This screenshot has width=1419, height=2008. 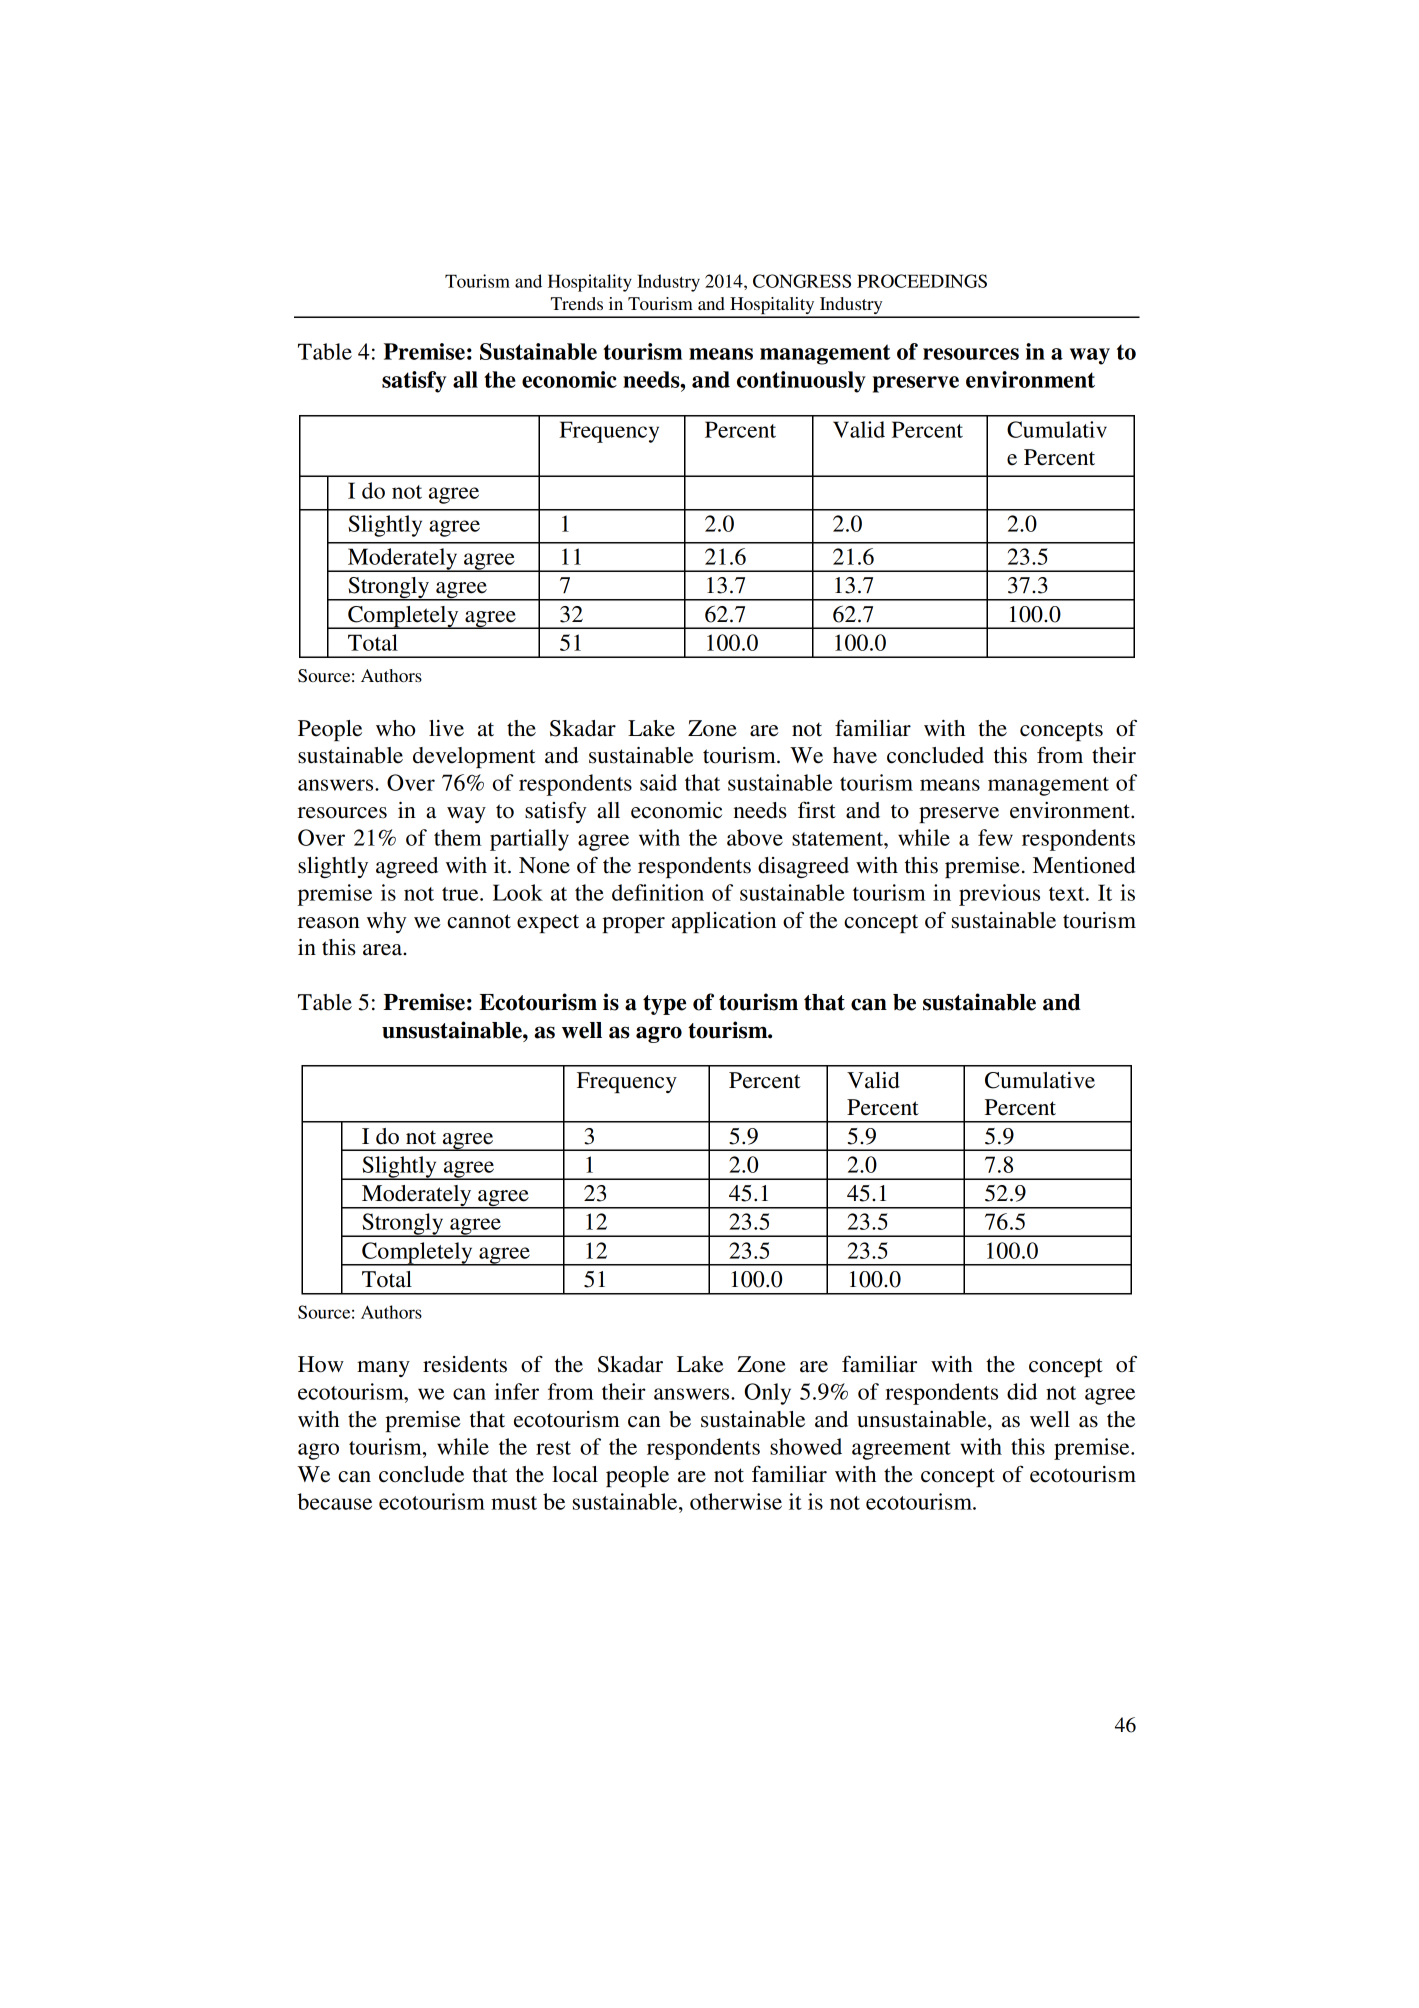 I want to click on why, so click(x=387, y=922).
